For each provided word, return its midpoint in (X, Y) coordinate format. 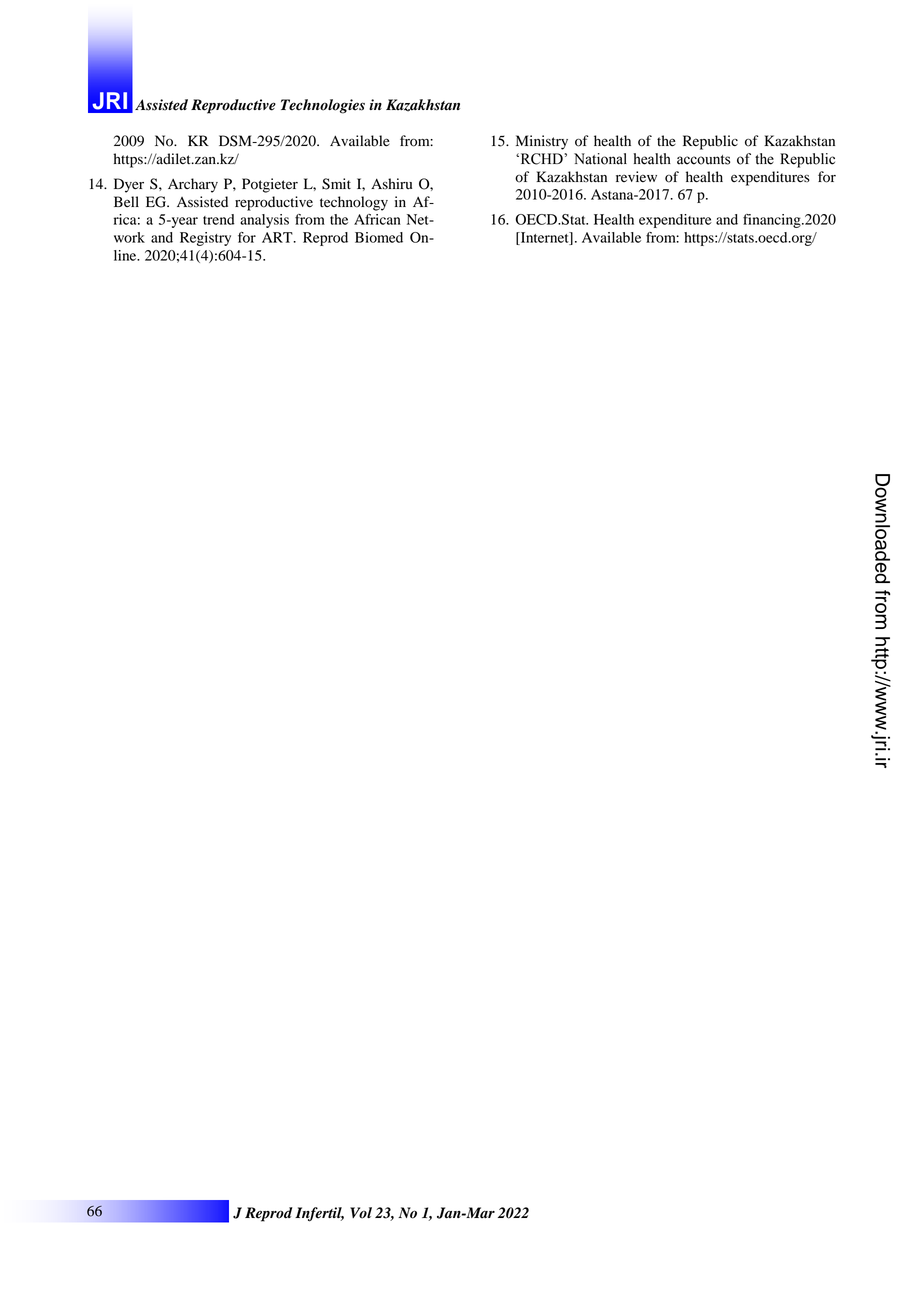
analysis (264, 221)
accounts (703, 160)
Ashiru (391, 184)
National (600, 159)
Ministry (542, 142)
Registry (205, 239)
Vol (361, 1213)
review (636, 176)
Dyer (129, 185)
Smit (336, 184)
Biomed (379, 237)
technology (354, 203)
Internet (544, 238)
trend (219, 219)
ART (278, 237)
